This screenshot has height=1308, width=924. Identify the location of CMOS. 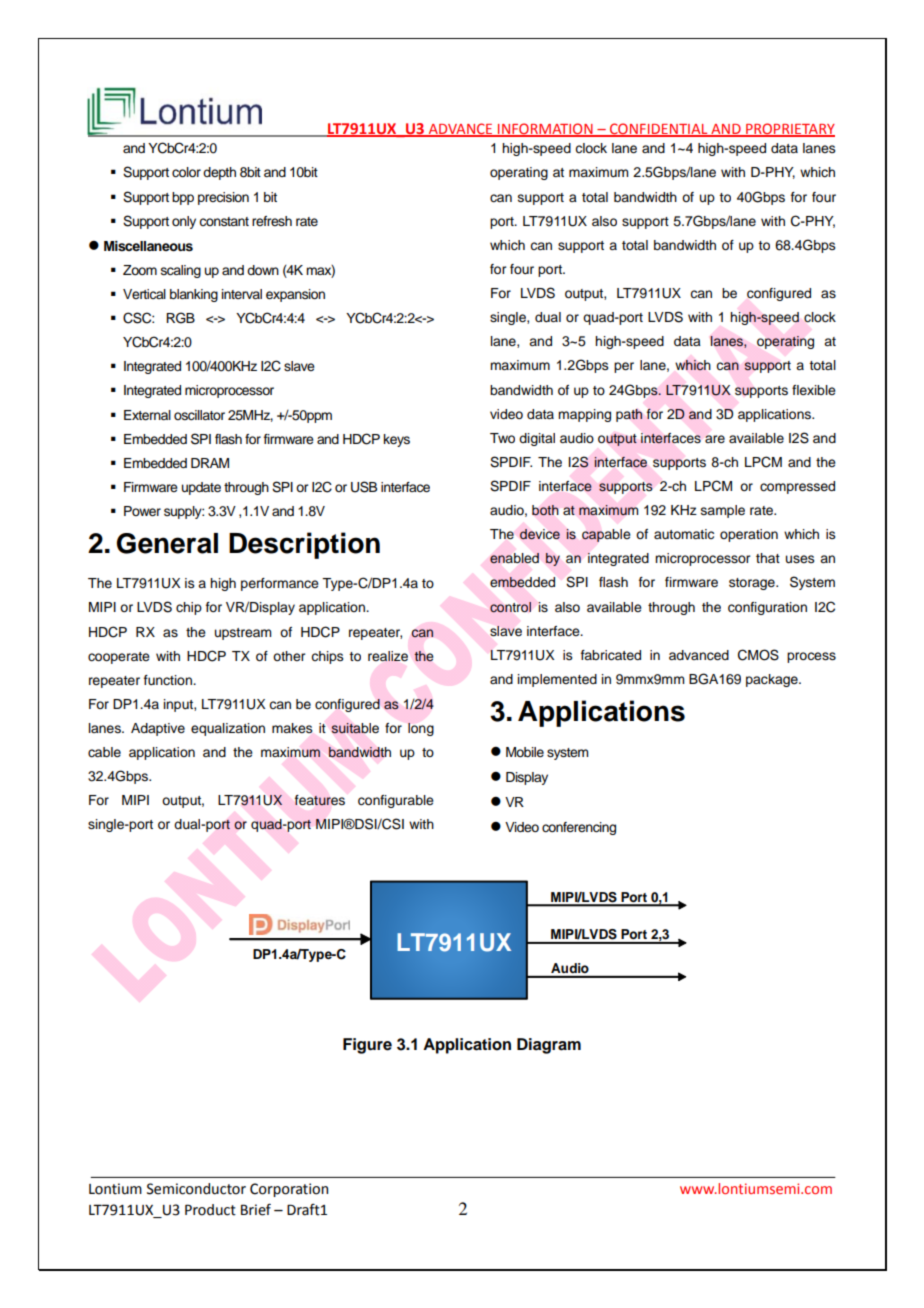
(758, 655).
